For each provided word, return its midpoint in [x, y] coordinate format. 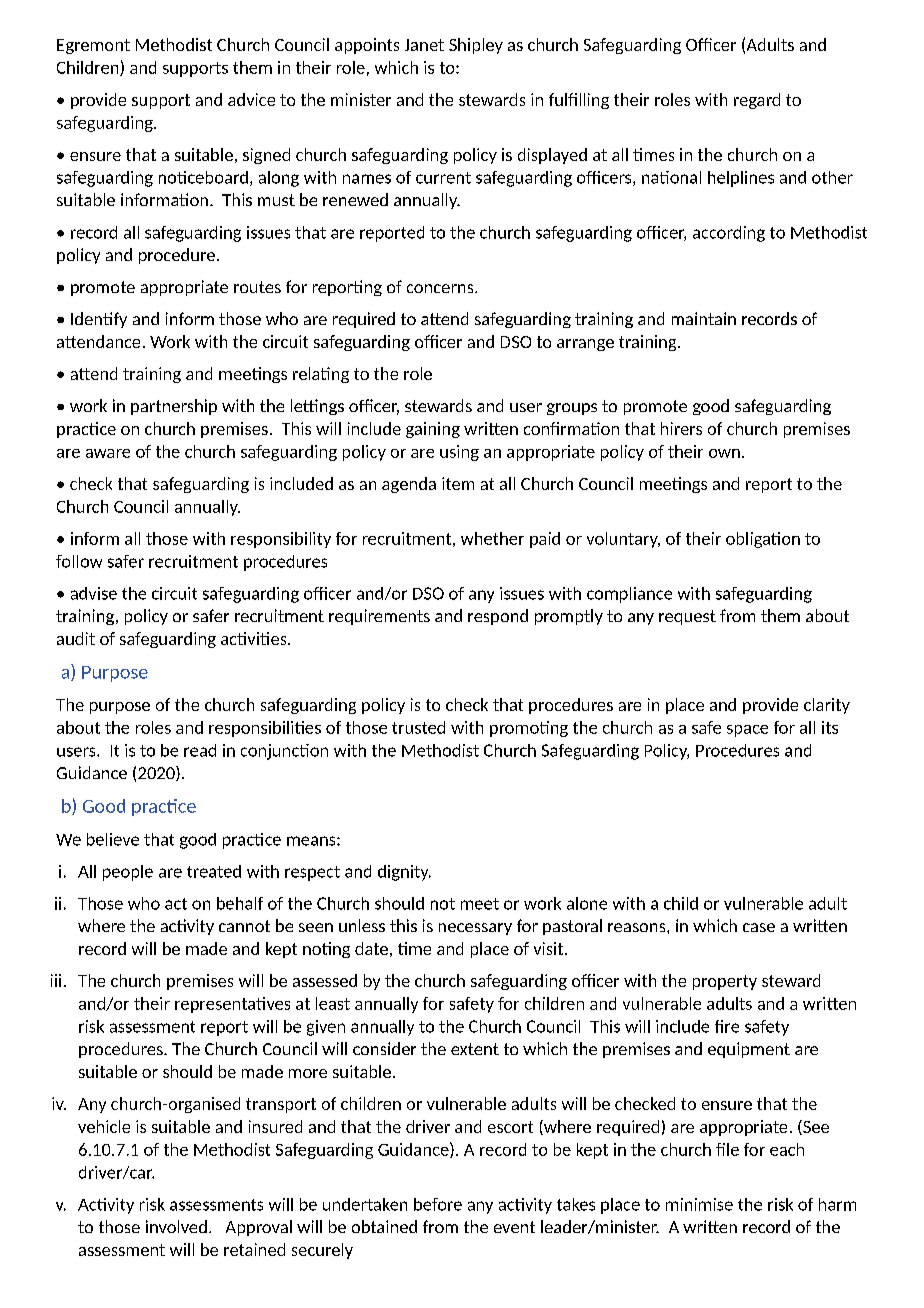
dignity [404, 873]
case [759, 927]
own [724, 453]
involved [176, 1226]
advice [251, 99]
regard [757, 101]
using [459, 453]
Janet [424, 45]
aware [108, 453]
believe [113, 839]
